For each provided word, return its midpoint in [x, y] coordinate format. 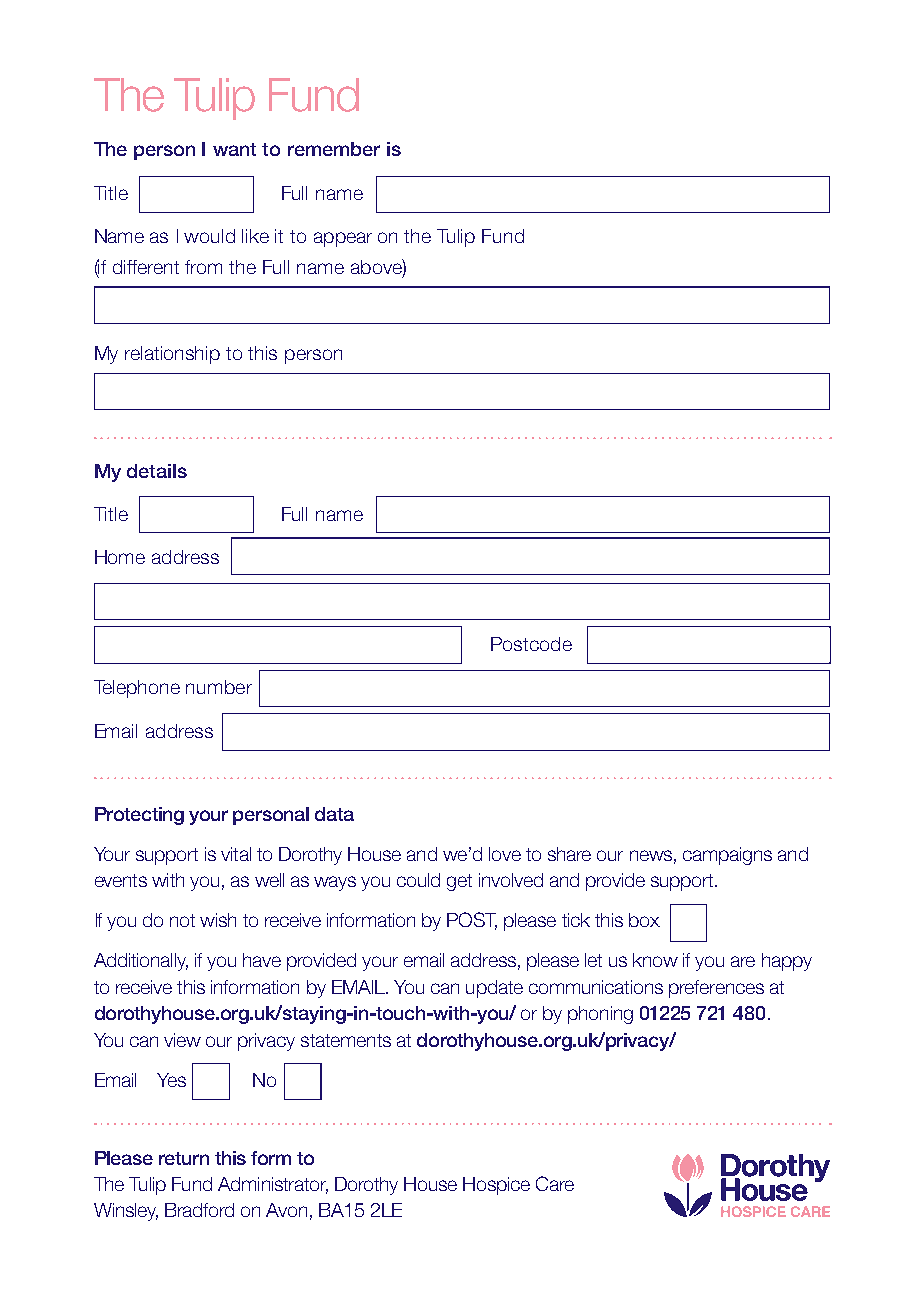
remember [334, 149]
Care [555, 1183]
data [334, 814]
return [184, 1158]
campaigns [727, 856]
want [234, 149]
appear [343, 239]
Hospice [496, 1186]
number [219, 687]
